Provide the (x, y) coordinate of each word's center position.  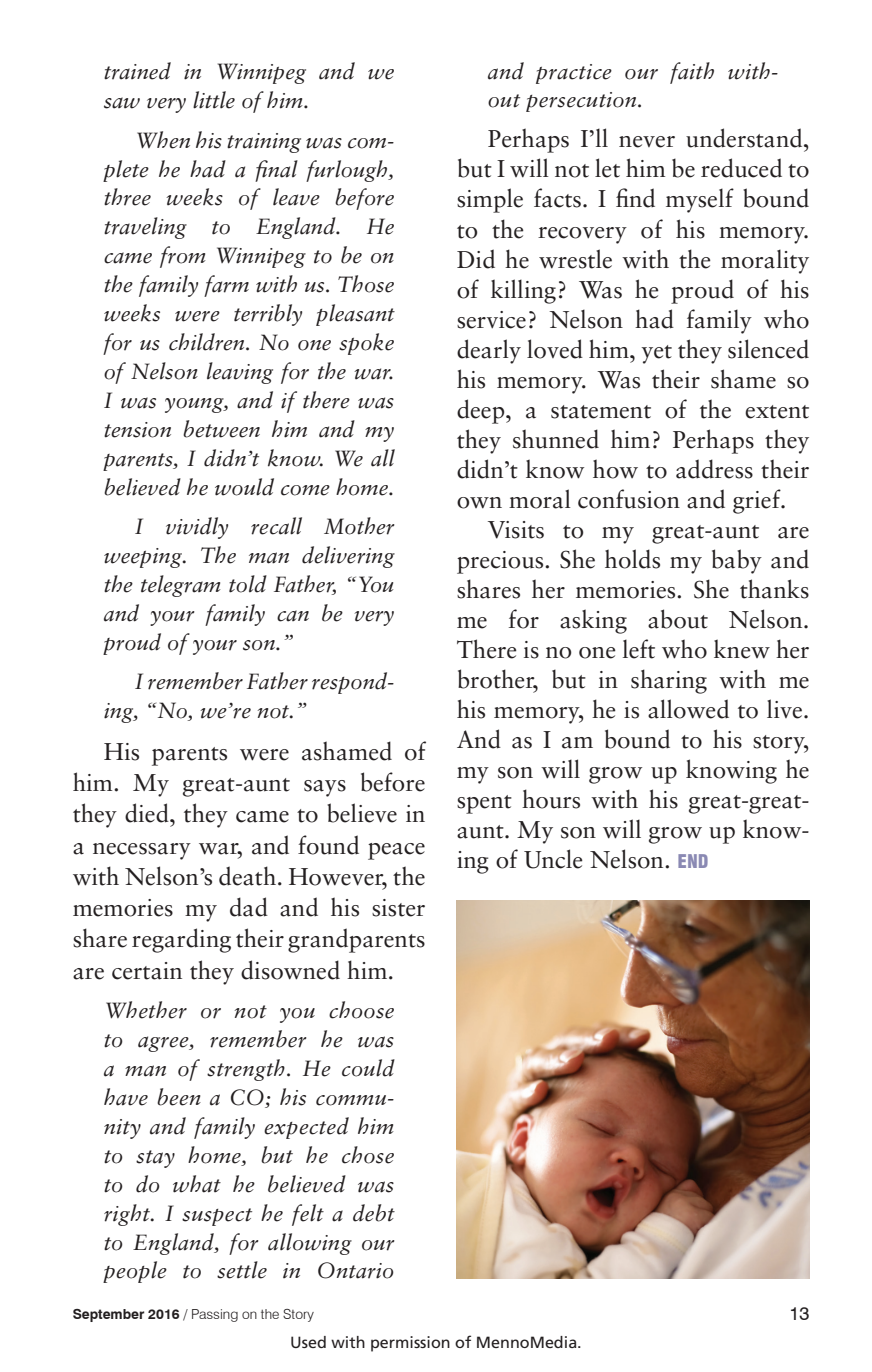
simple (490, 200)
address (714, 469)
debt (374, 1213)
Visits (516, 530)
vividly (197, 528)
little (214, 100)
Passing (215, 1315)
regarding (181, 940)
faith (692, 73)
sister (398, 908)
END (693, 861)
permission (410, 1344)
